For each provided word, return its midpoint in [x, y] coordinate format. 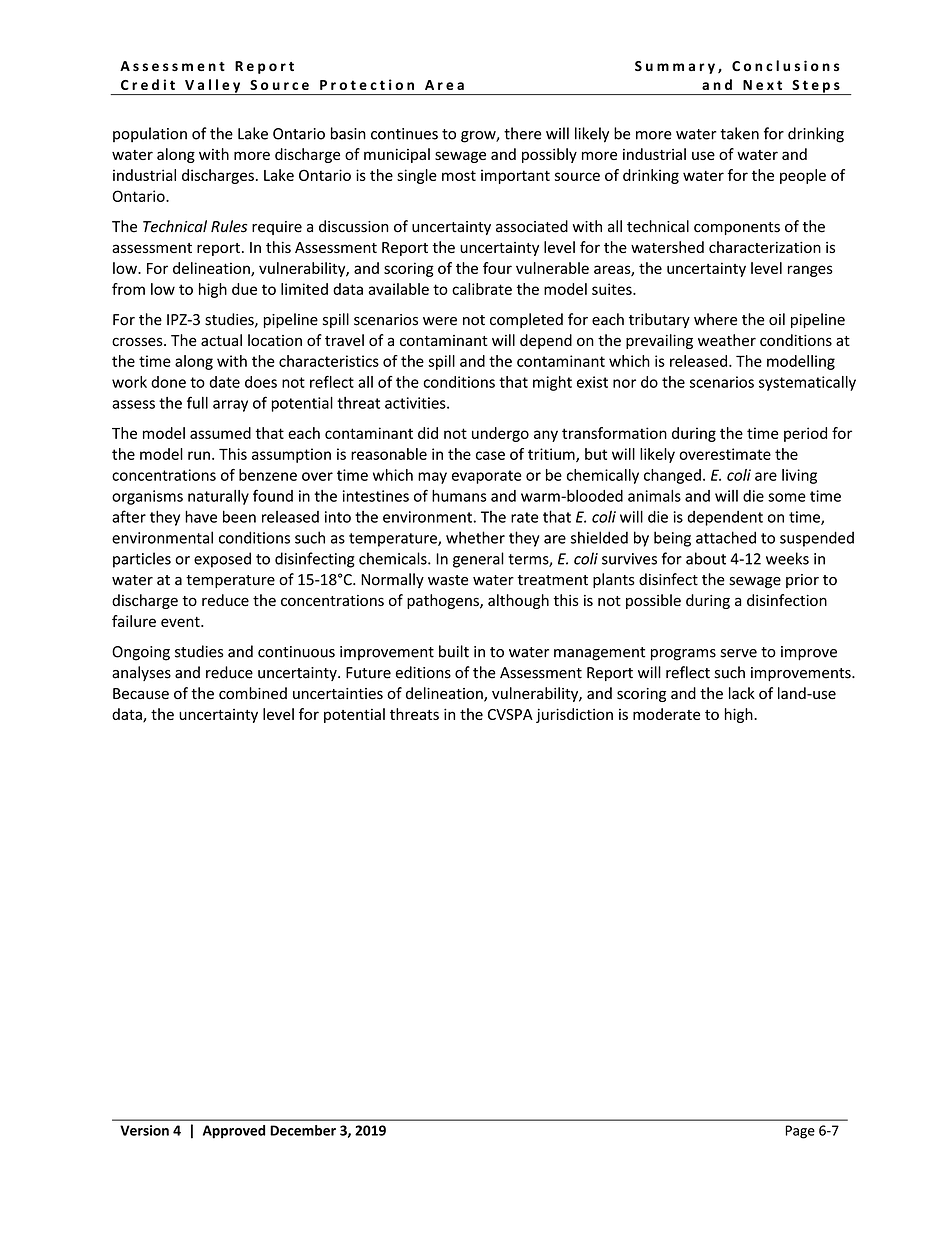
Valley [213, 87]
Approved [234, 1132]
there [522, 133]
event [181, 622]
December [303, 1130]
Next [762, 85]
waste [448, 580]
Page [800, 1132]
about [706, 558]
